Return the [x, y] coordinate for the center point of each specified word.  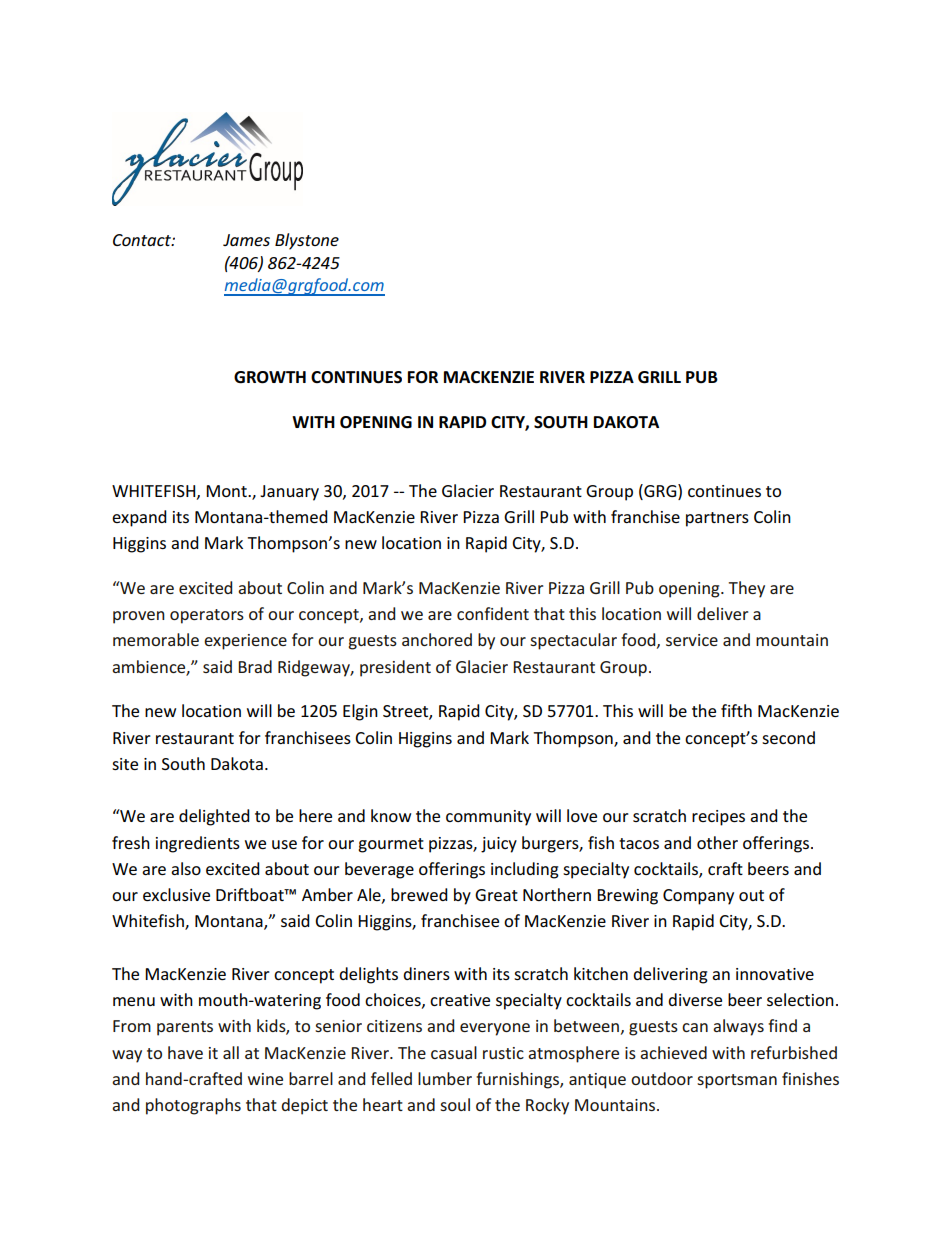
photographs [193, 1106]
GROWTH [270, 377]
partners [717, 519]
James [246, 240]
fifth [736, 710]
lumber [445, 1078]
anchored [437, 639]
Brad [255, 666]
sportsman [737, 1081]
